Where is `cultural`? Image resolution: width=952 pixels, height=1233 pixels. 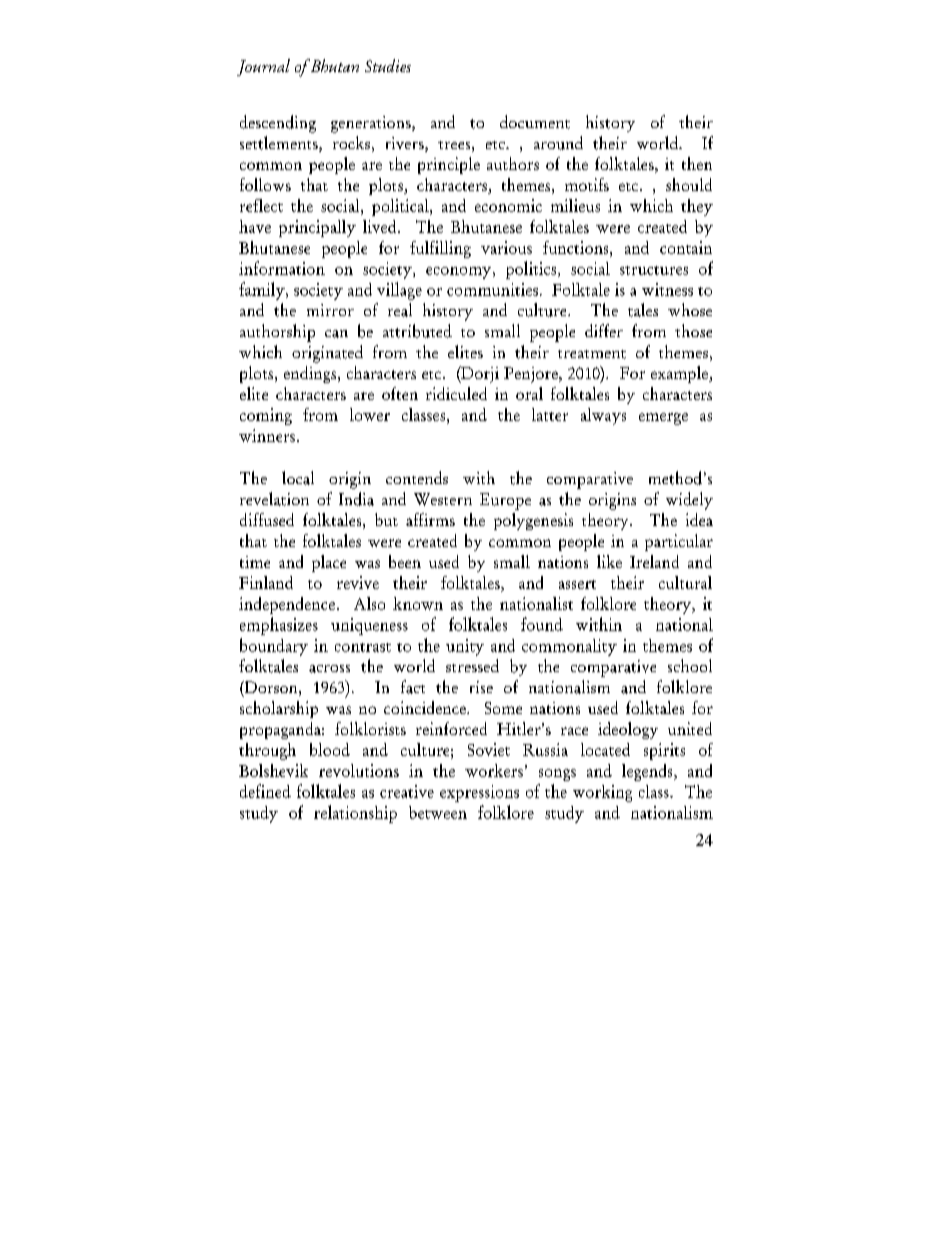 cultural is located at coordinates (685, 582).
